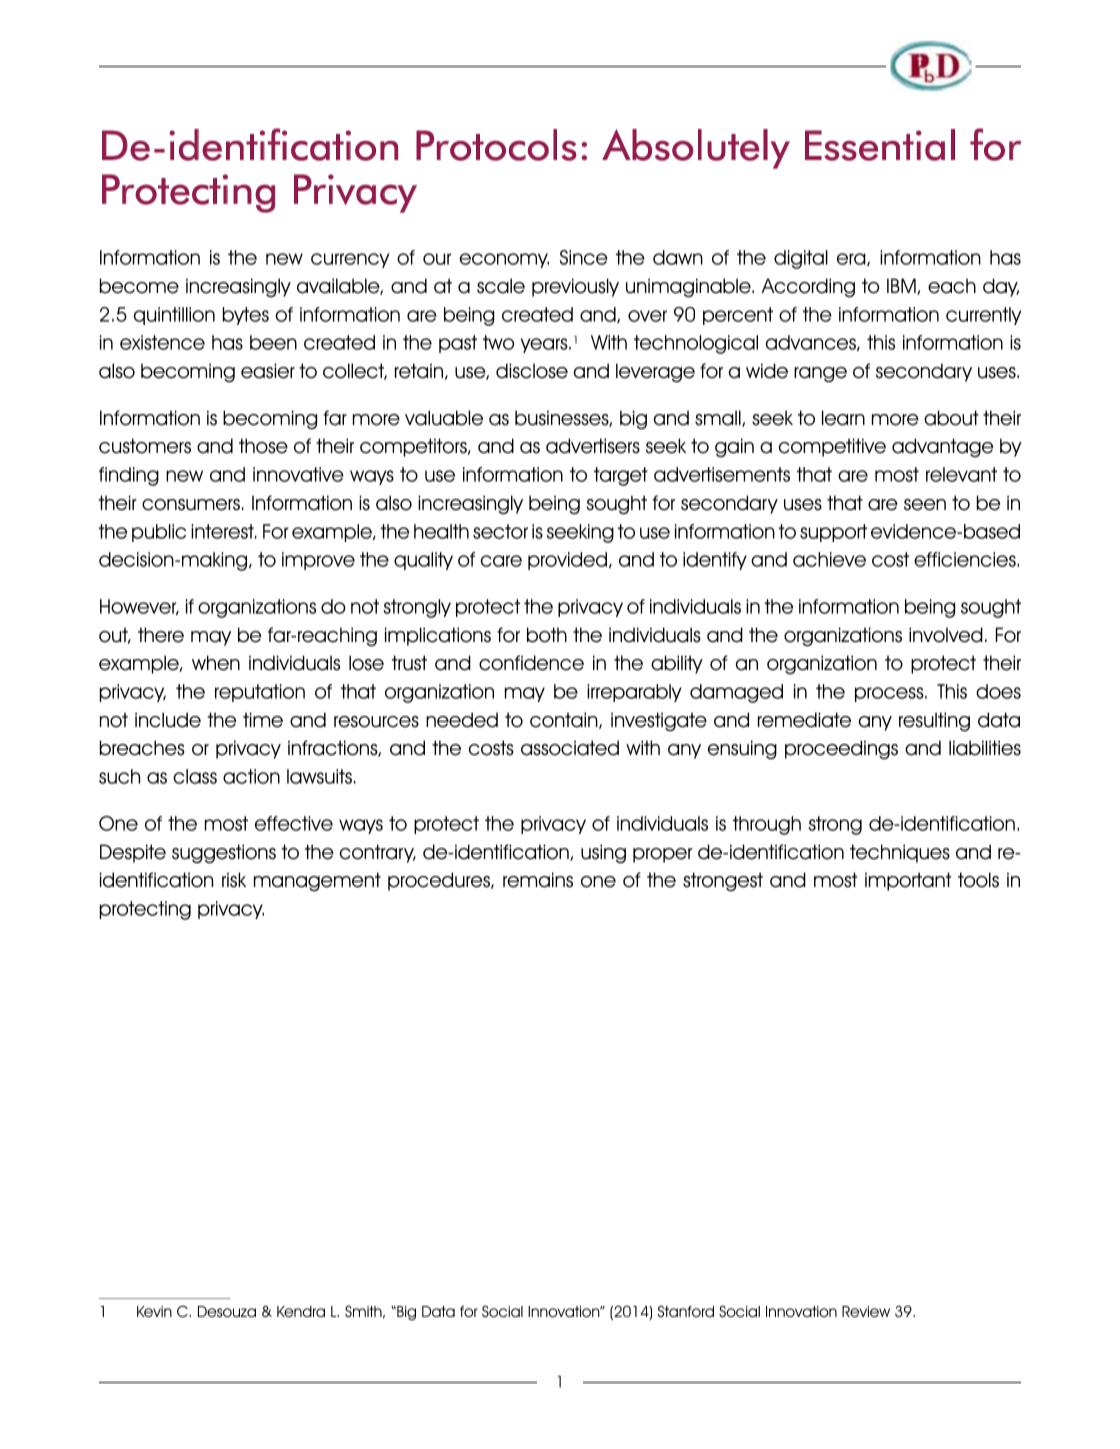 This screenshot has height=1449, width=1120. I want to click on Protocols, so click(496, 145).
